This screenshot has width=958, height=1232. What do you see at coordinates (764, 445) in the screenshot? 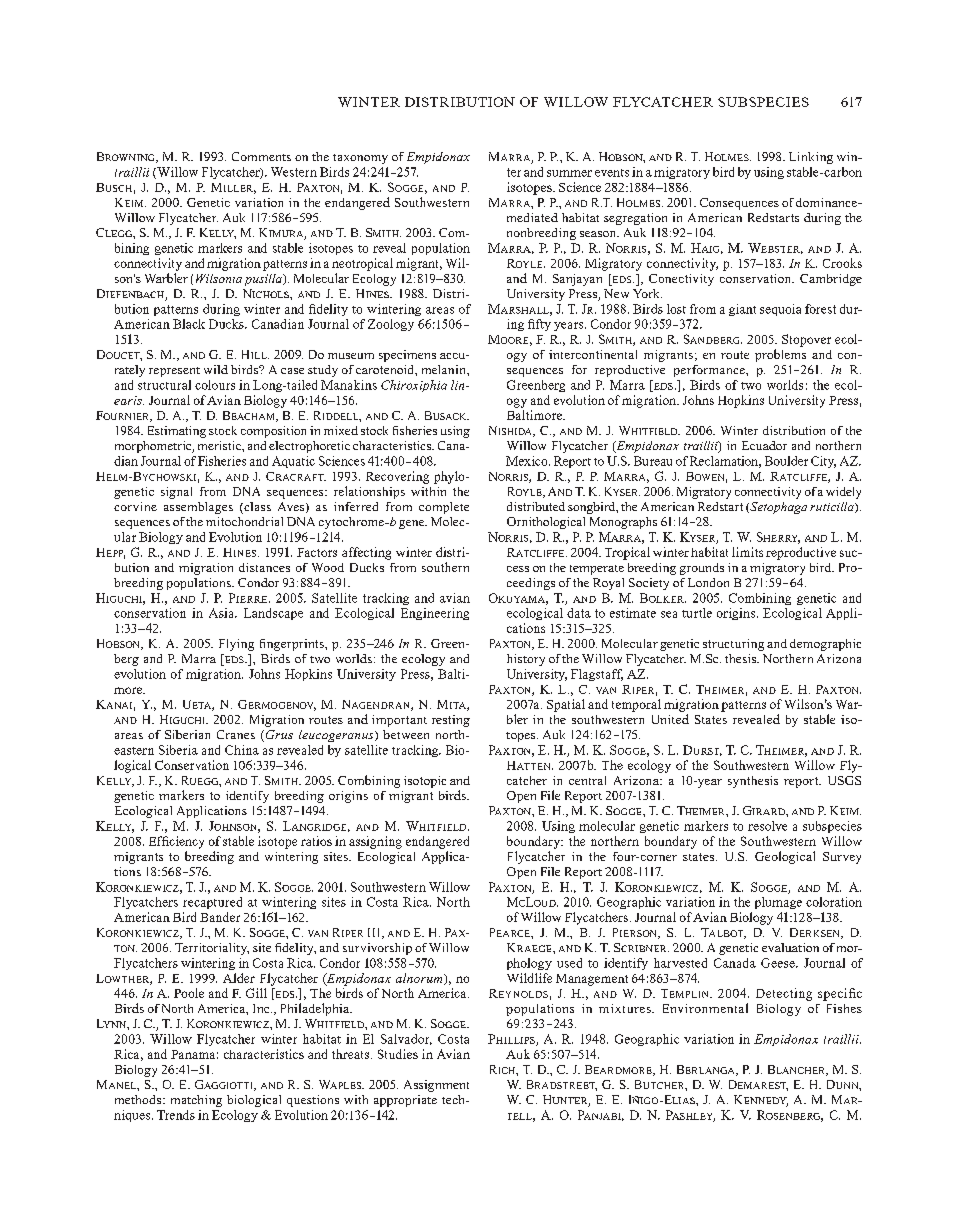
I see `Ecuador` at bounding box center [764, 445].
